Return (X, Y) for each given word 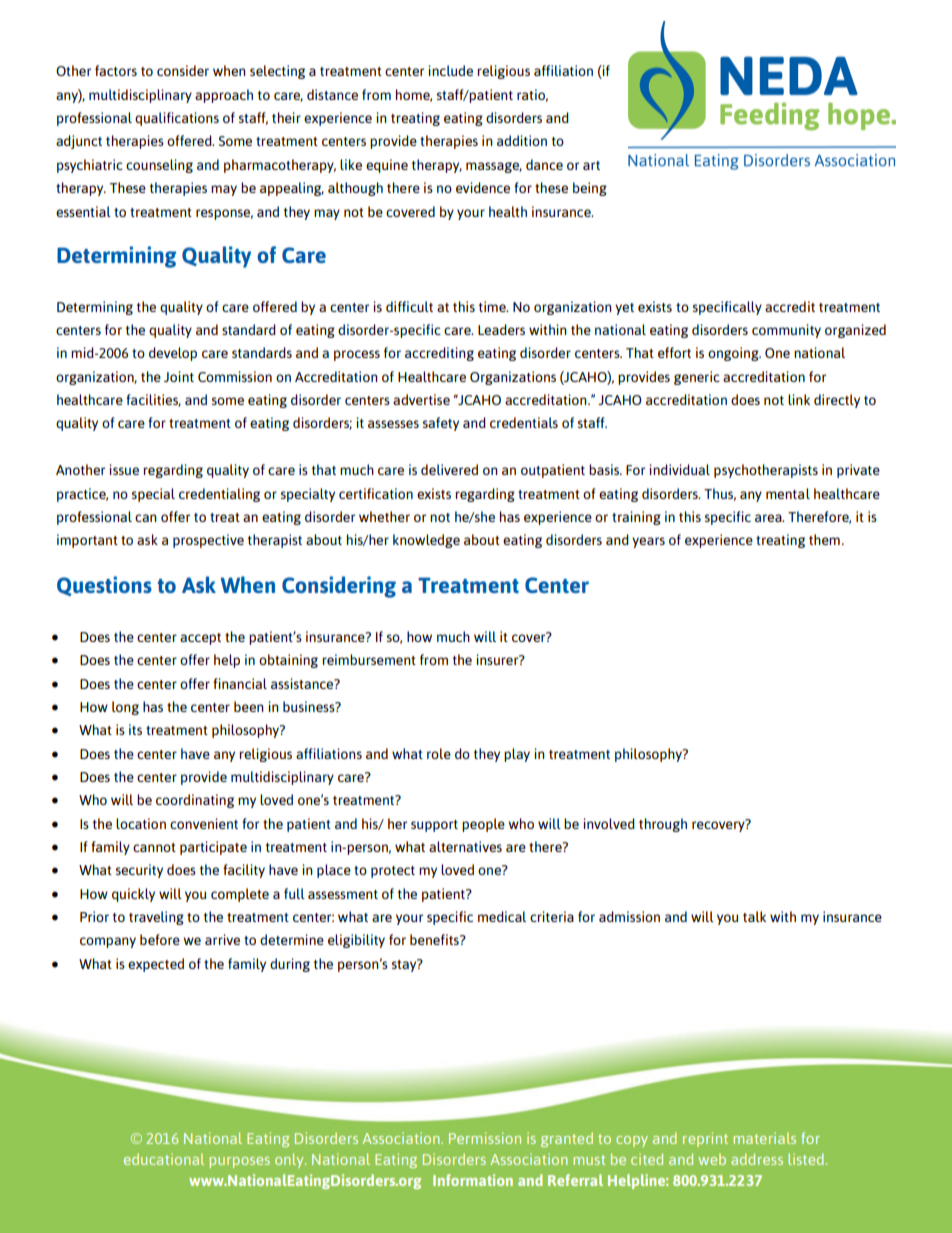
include (451, 70)
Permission (485, 1138)
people (483, 825)
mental (788, 493)
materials (764, 1138)
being (590, 189)
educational (164, 1159)
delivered (449, 469)
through (663, 825)
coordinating (195, 801)
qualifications (177, 119)
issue (124, 469)
